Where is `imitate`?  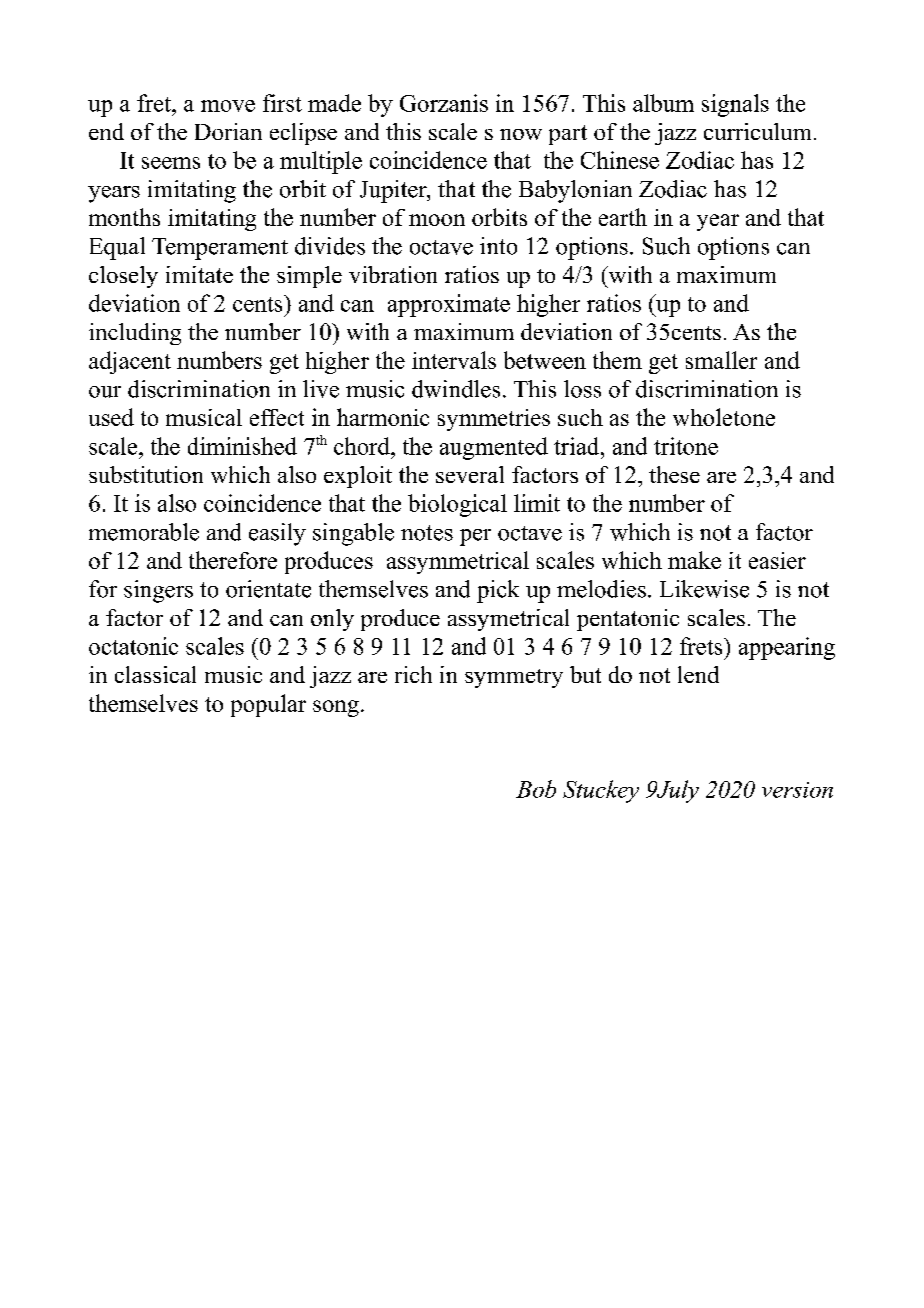 imitate is located at coordinates (199, 274).
